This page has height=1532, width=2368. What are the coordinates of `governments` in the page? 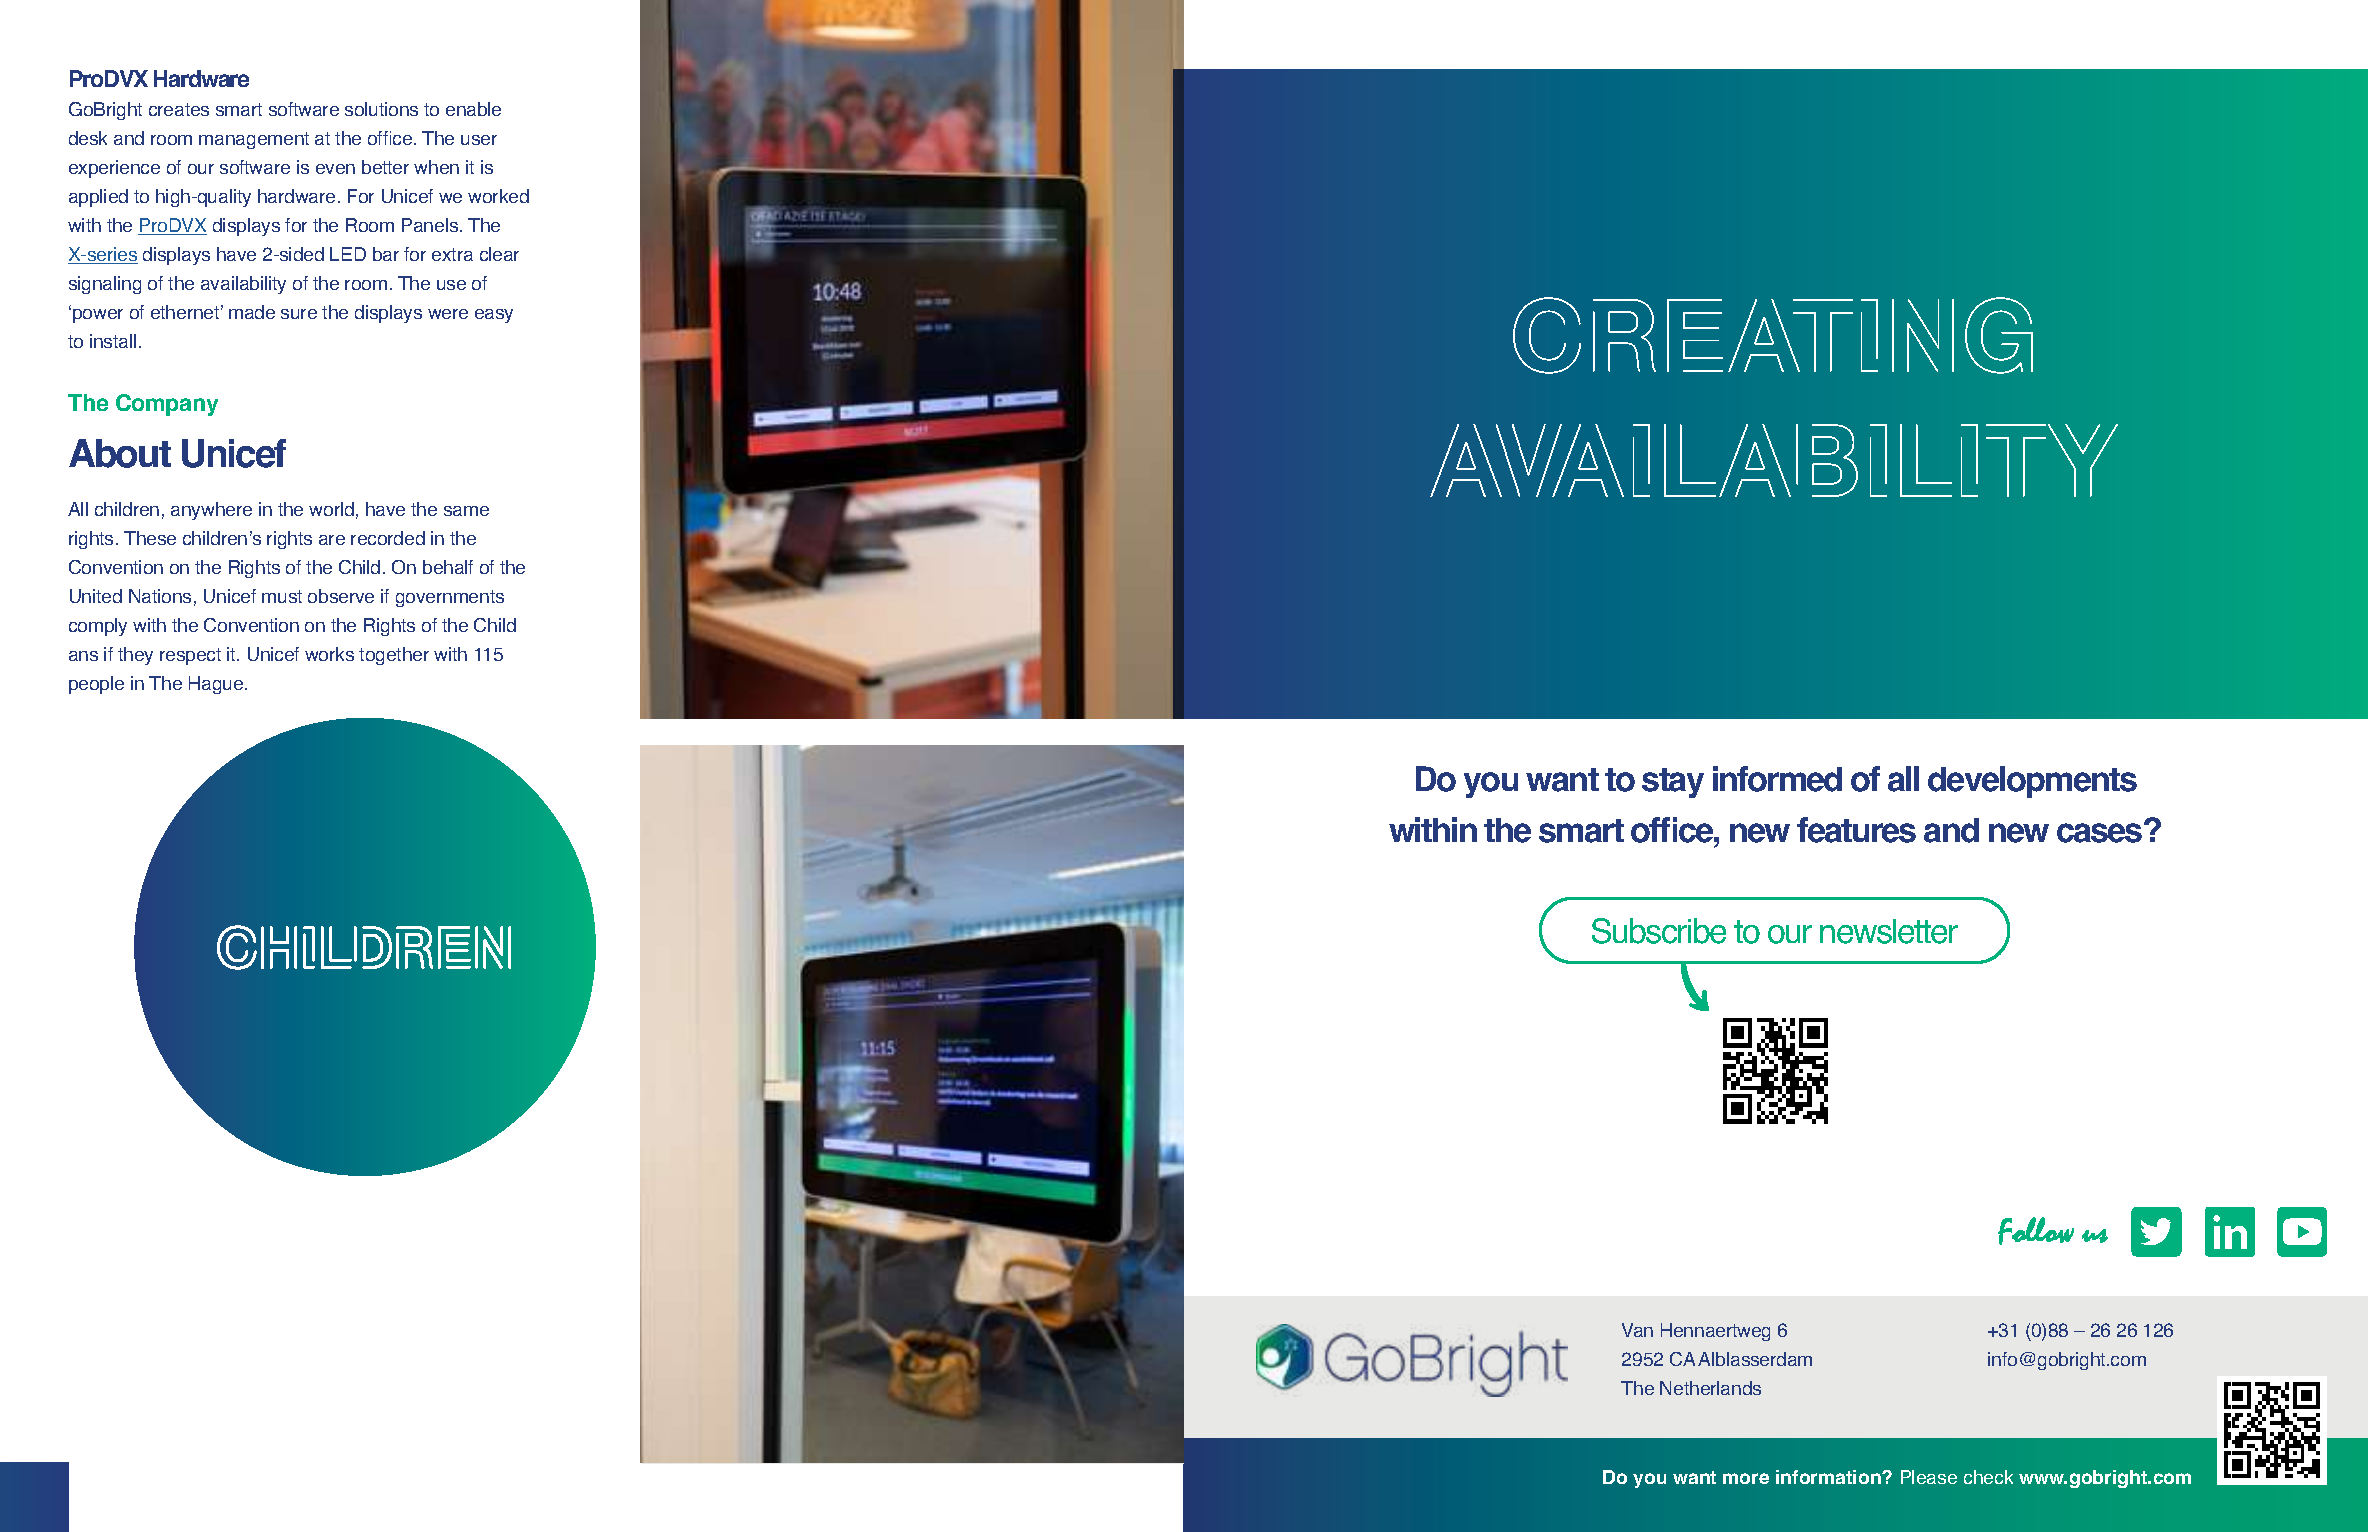 It's located at (450, 598).
